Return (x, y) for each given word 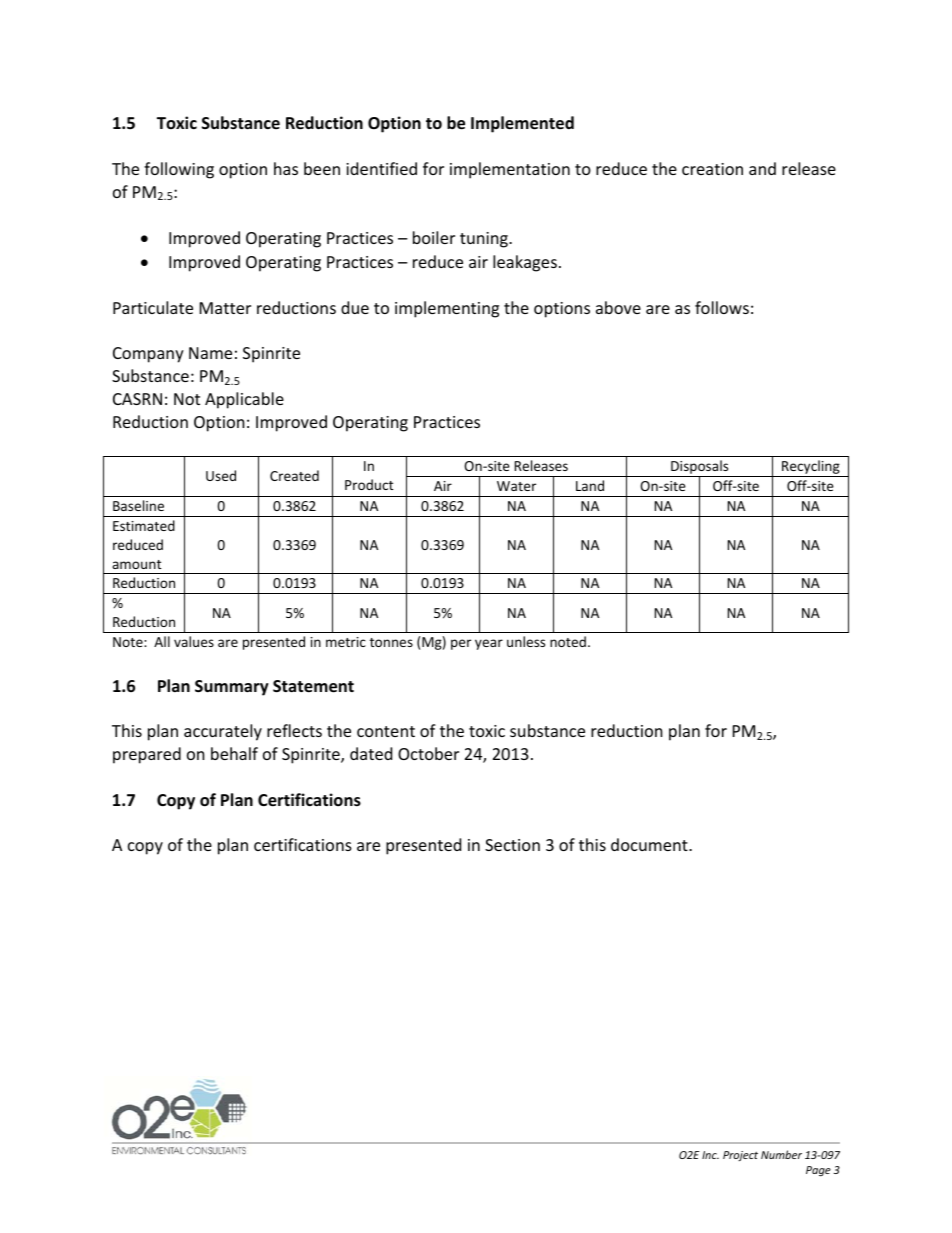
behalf (234, 753)
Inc (710, 1155)
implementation (510, 170)
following (179, 170)
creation (712, 169)
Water (516, 486)
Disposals (700, 468)
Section (512, 845)
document (650, 844)
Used (221, 475)
